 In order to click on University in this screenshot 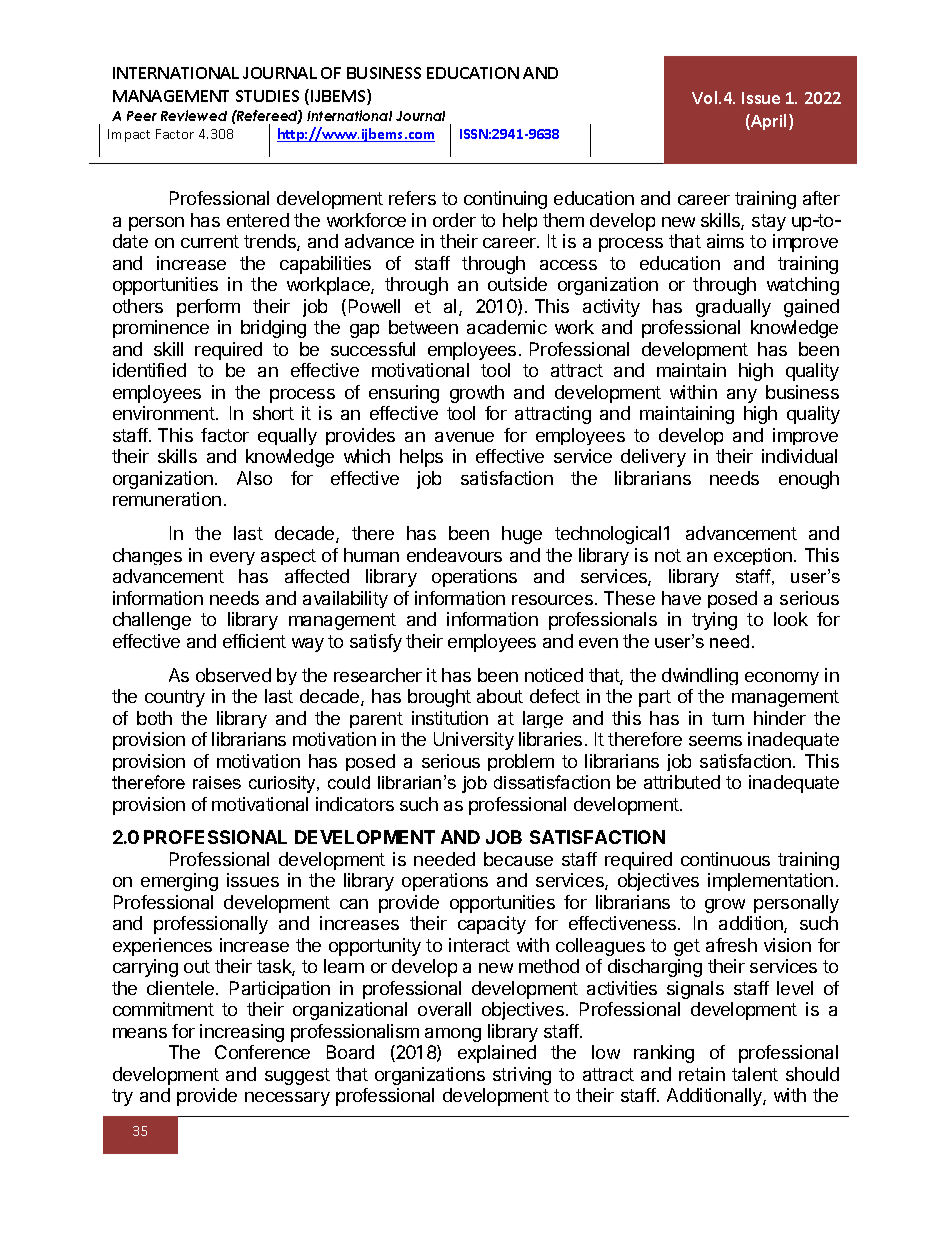, I will do `click(474, 741)`.
